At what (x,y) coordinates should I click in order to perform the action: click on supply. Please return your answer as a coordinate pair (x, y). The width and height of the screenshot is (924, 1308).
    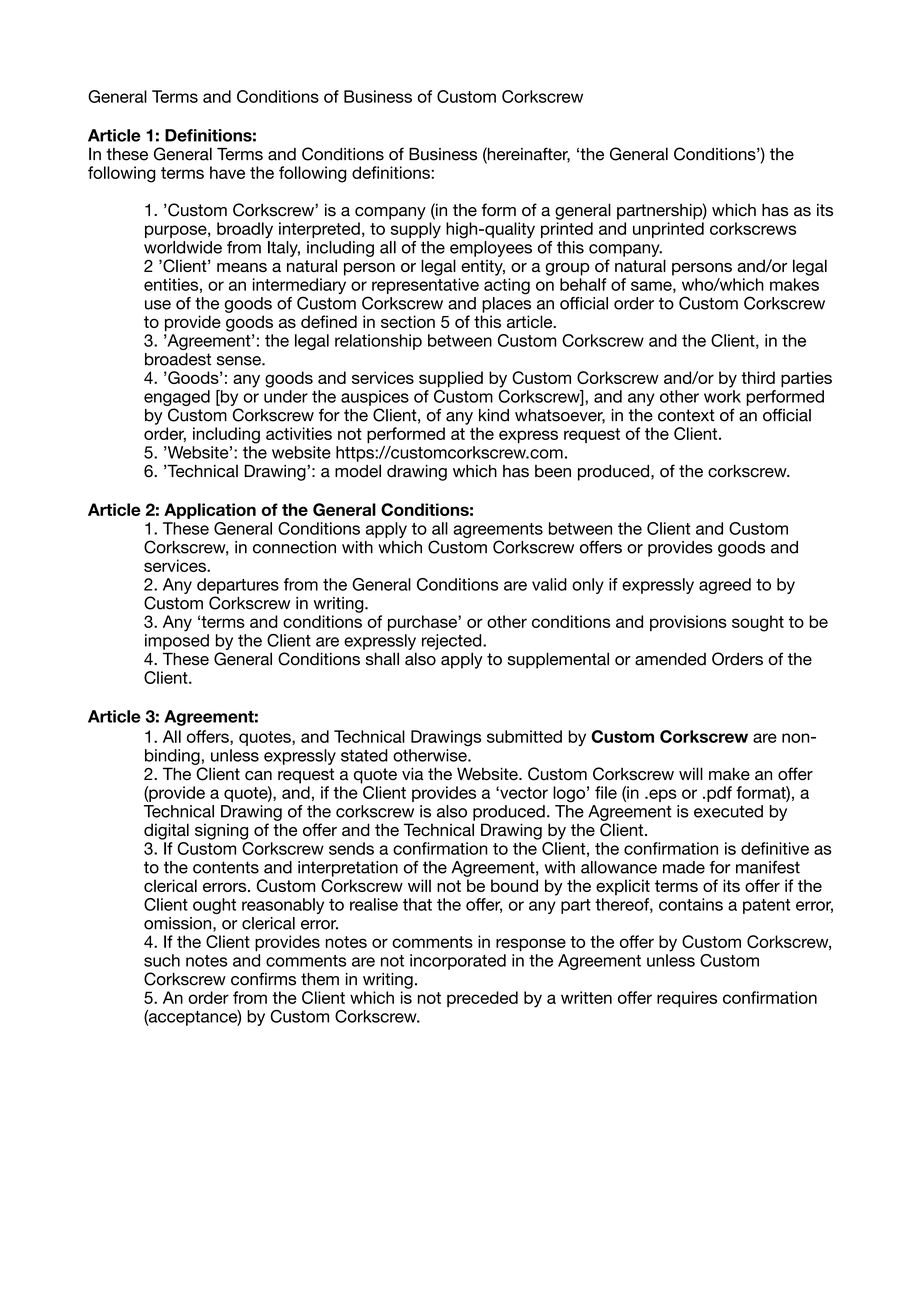
    Looking at the image, I should click on (416, 230).
